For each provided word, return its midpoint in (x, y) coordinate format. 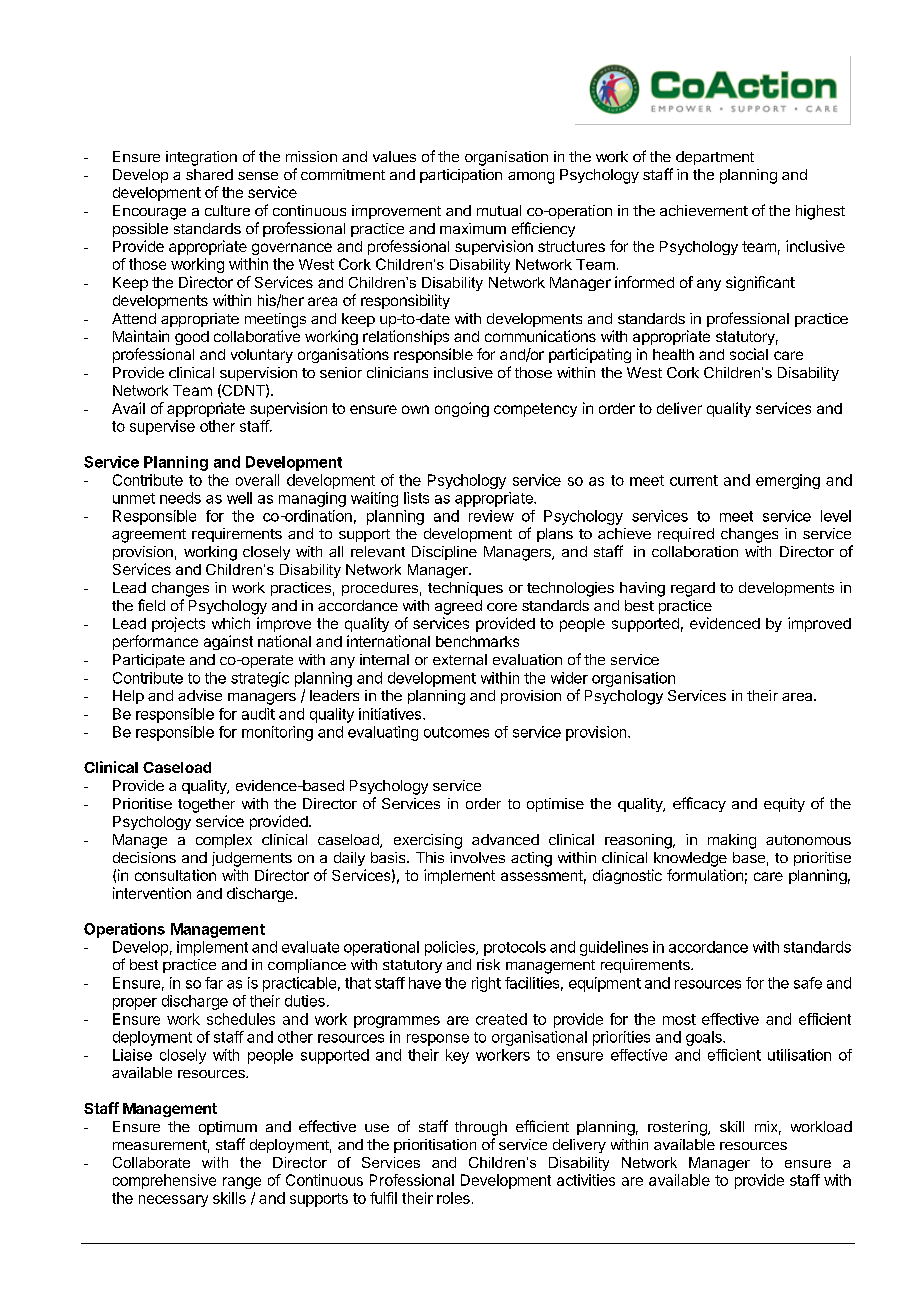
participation (461, 176)
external (460, 659)
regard (693, 589)
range (242, 1183)
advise (200, 695)
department (715, 158)
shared (209, 174)
